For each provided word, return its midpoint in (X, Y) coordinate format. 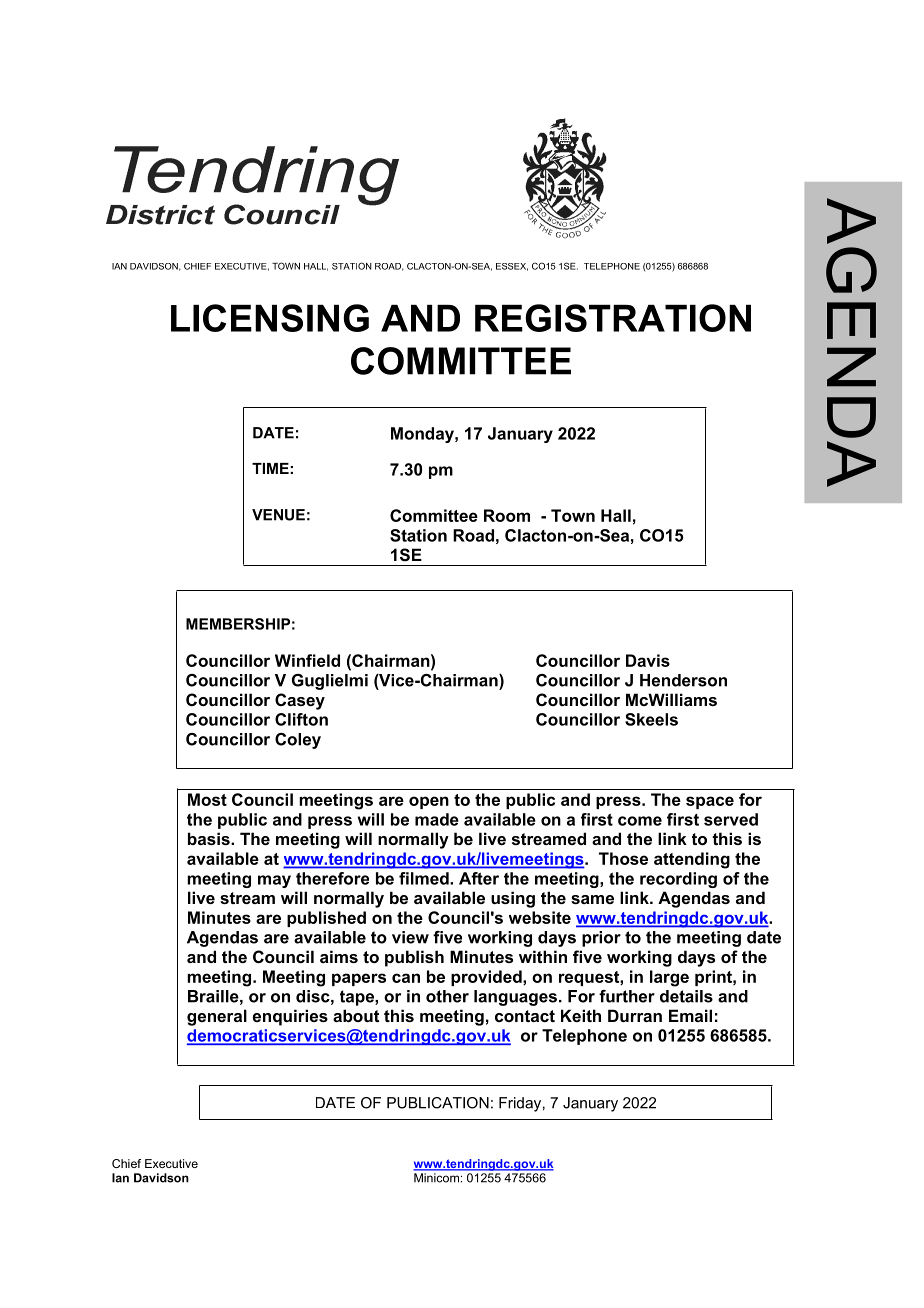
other (447, 996)
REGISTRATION (613, 318)
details (686, 996)
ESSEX (512, 267)
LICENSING (270, 318)
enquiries (290, 1017)
